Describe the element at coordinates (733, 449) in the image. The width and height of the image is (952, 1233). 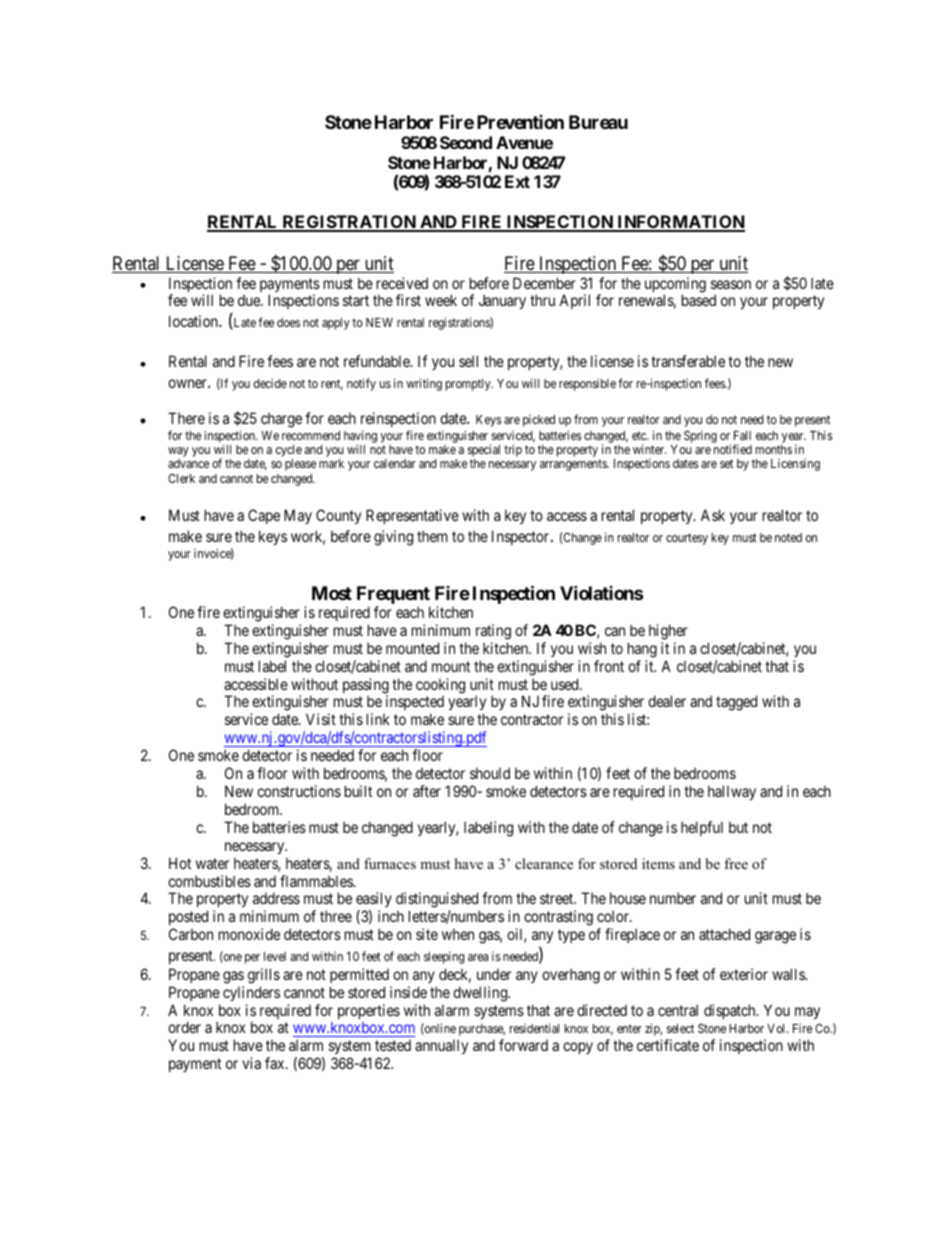
I see `notified` at that location.
